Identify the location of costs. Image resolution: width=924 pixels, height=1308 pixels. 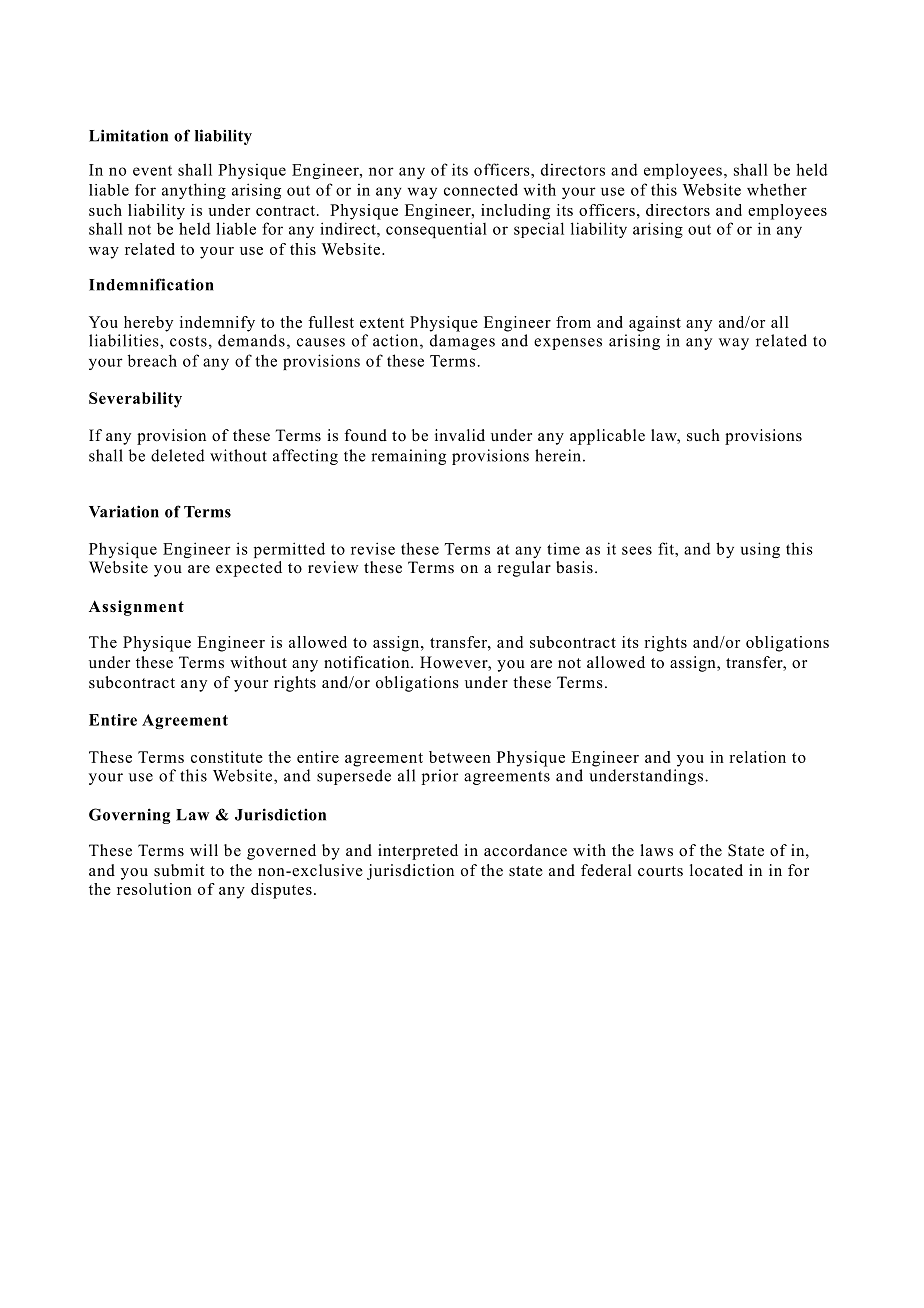
(188, 341).
